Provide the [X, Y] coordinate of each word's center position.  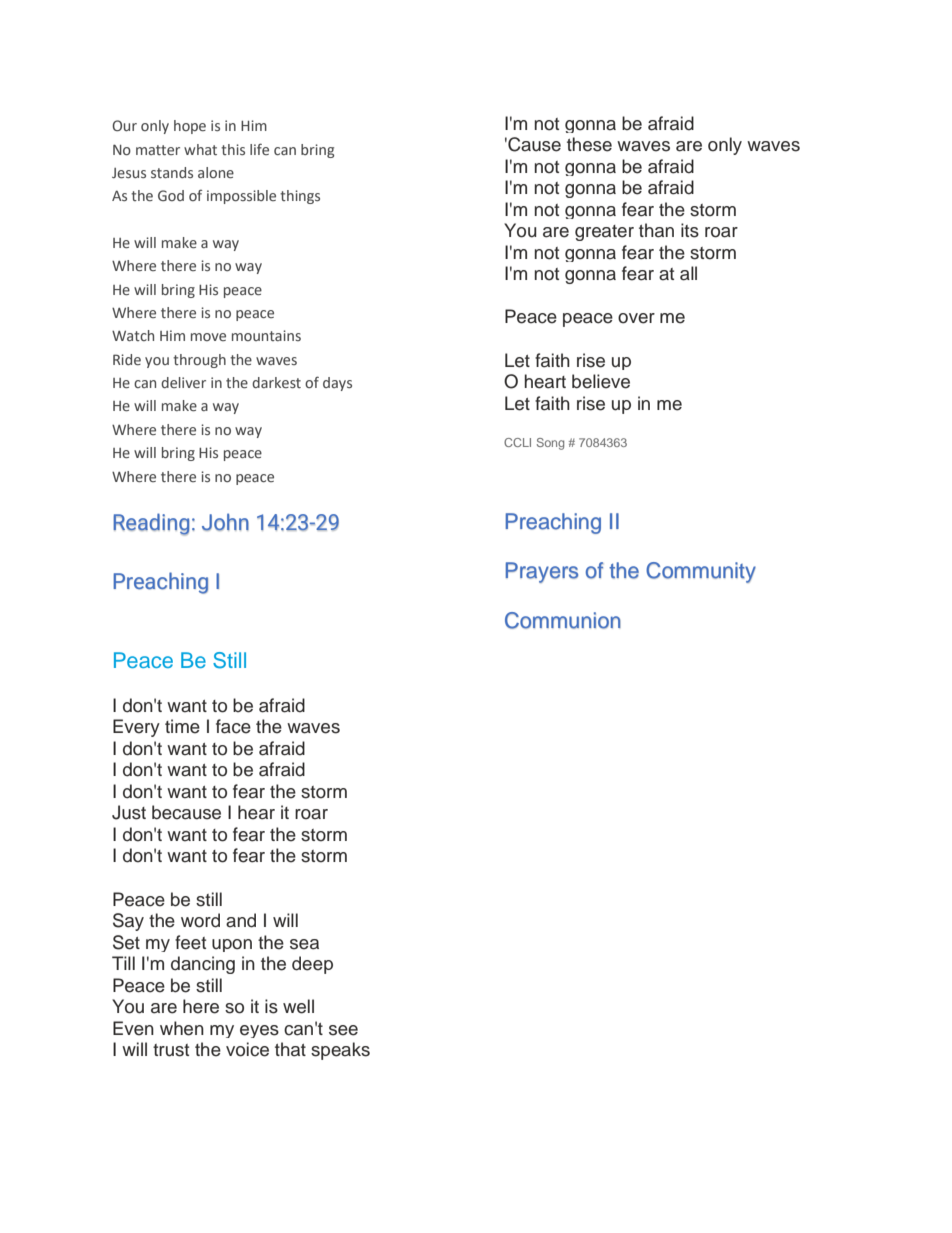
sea [304, 944]
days [337, 384]
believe [601, 381]
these [589, 144]
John [225, 522]
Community [701, 572]
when [182, 1028]
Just [129, 812]
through [199, 361]
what [200, 149]
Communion [563, 620]
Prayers [541, 572]
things [300, 197]
